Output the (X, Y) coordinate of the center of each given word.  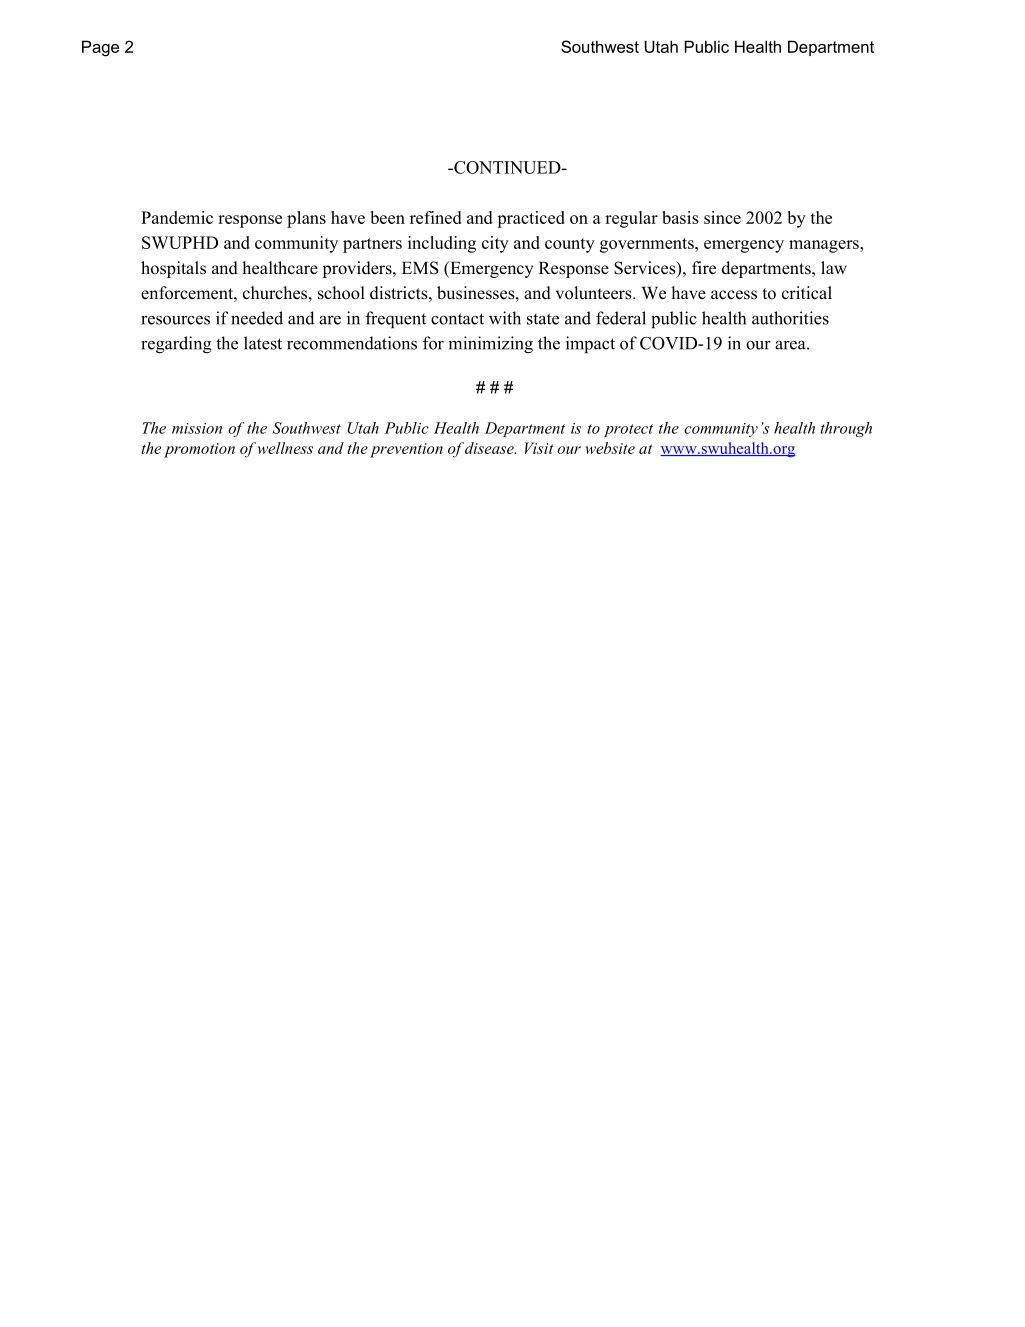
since (722, 217)
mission (197, 428)
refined (435, 217)
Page (100, 48)
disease (490, 448)
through (846, 429)
